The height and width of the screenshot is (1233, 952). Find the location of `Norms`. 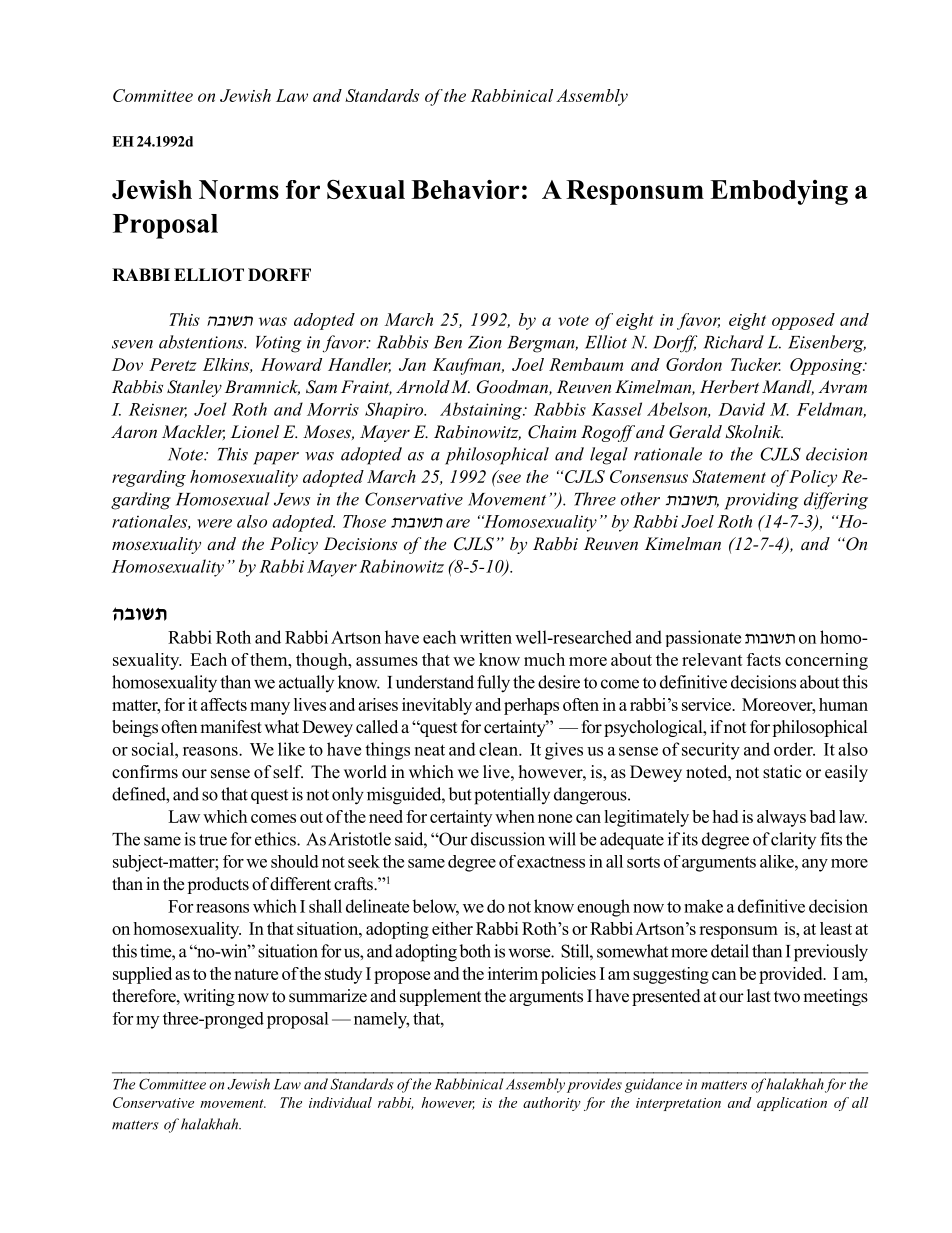

Norms is located at coordinates (239, 189).
